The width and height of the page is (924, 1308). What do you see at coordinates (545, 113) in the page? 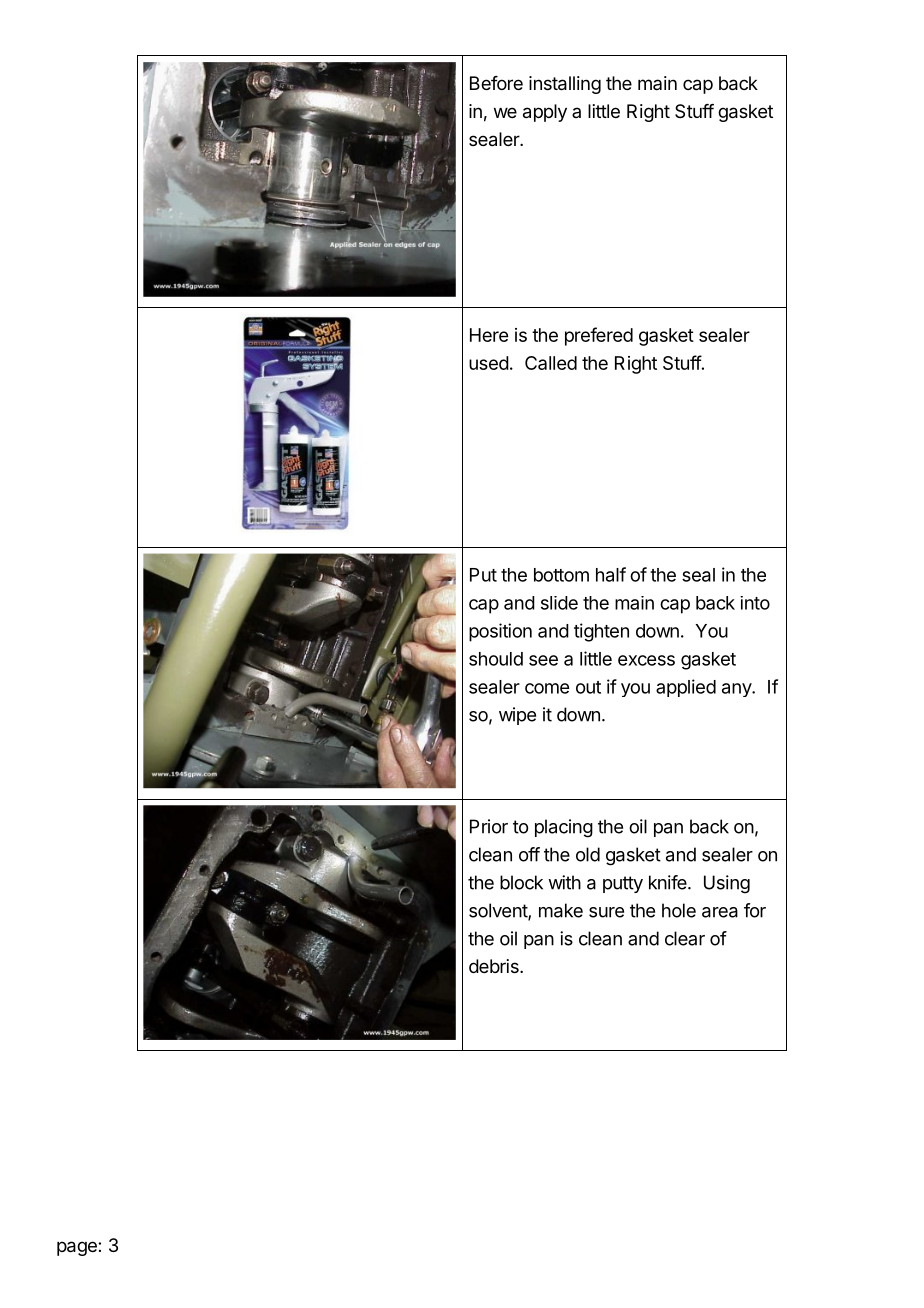
I see `apply` at bounding box center [545, 113].
